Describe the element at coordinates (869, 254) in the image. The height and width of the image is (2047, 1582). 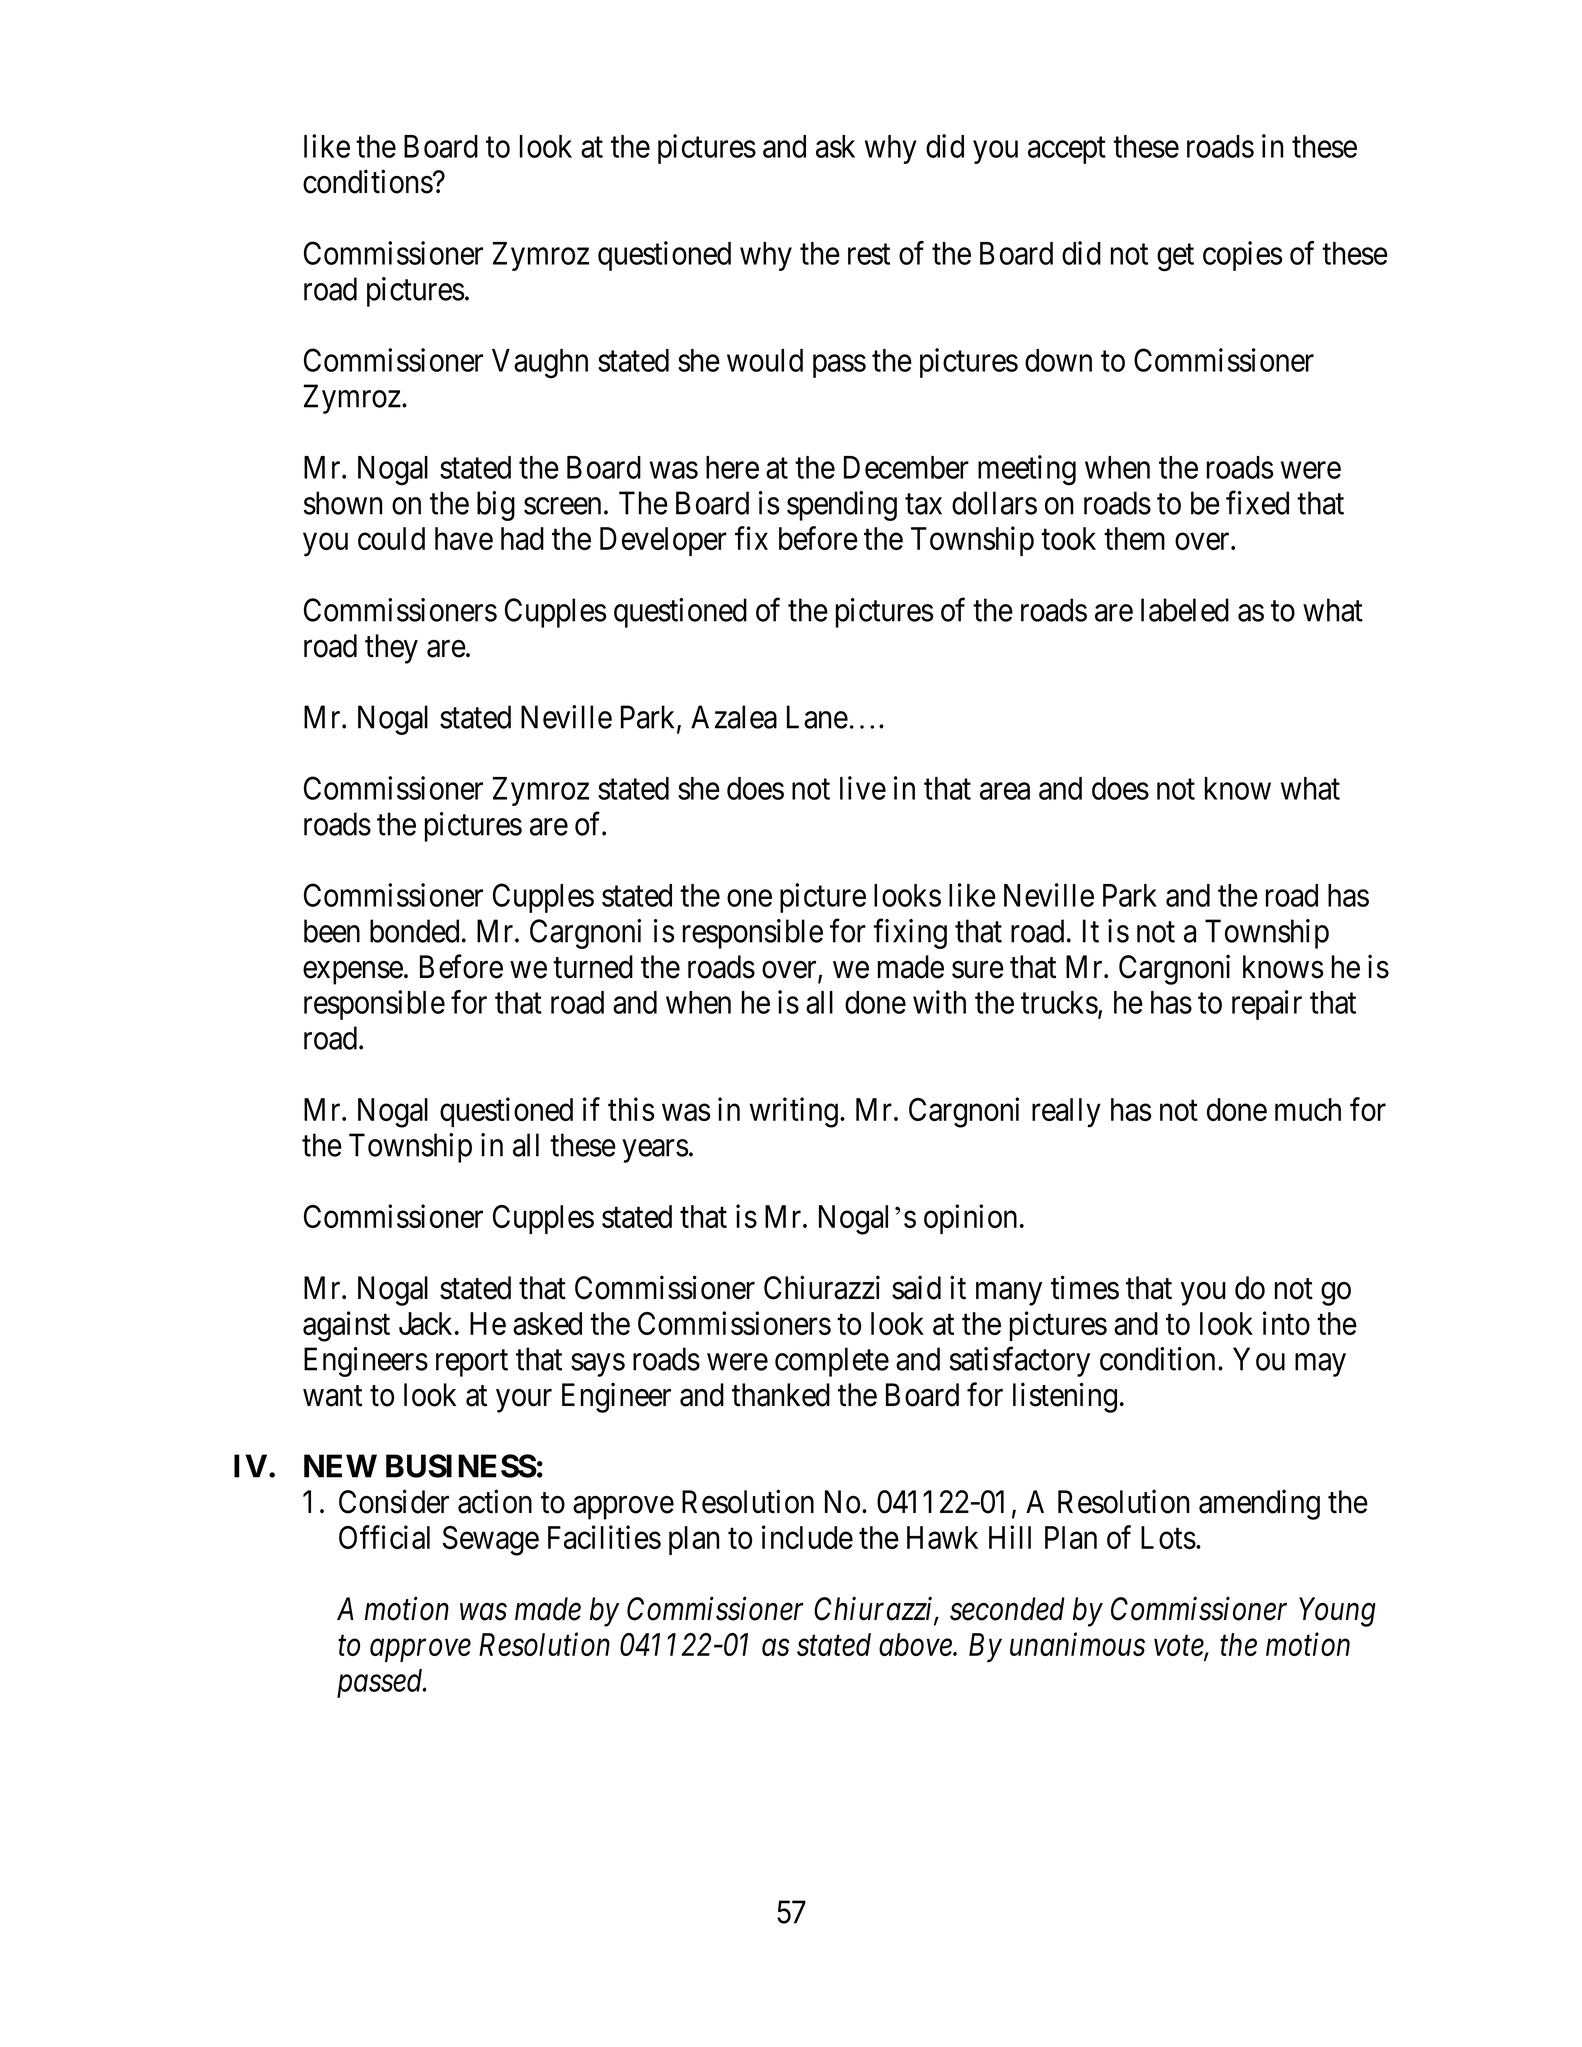
I see `rest` at that location.
